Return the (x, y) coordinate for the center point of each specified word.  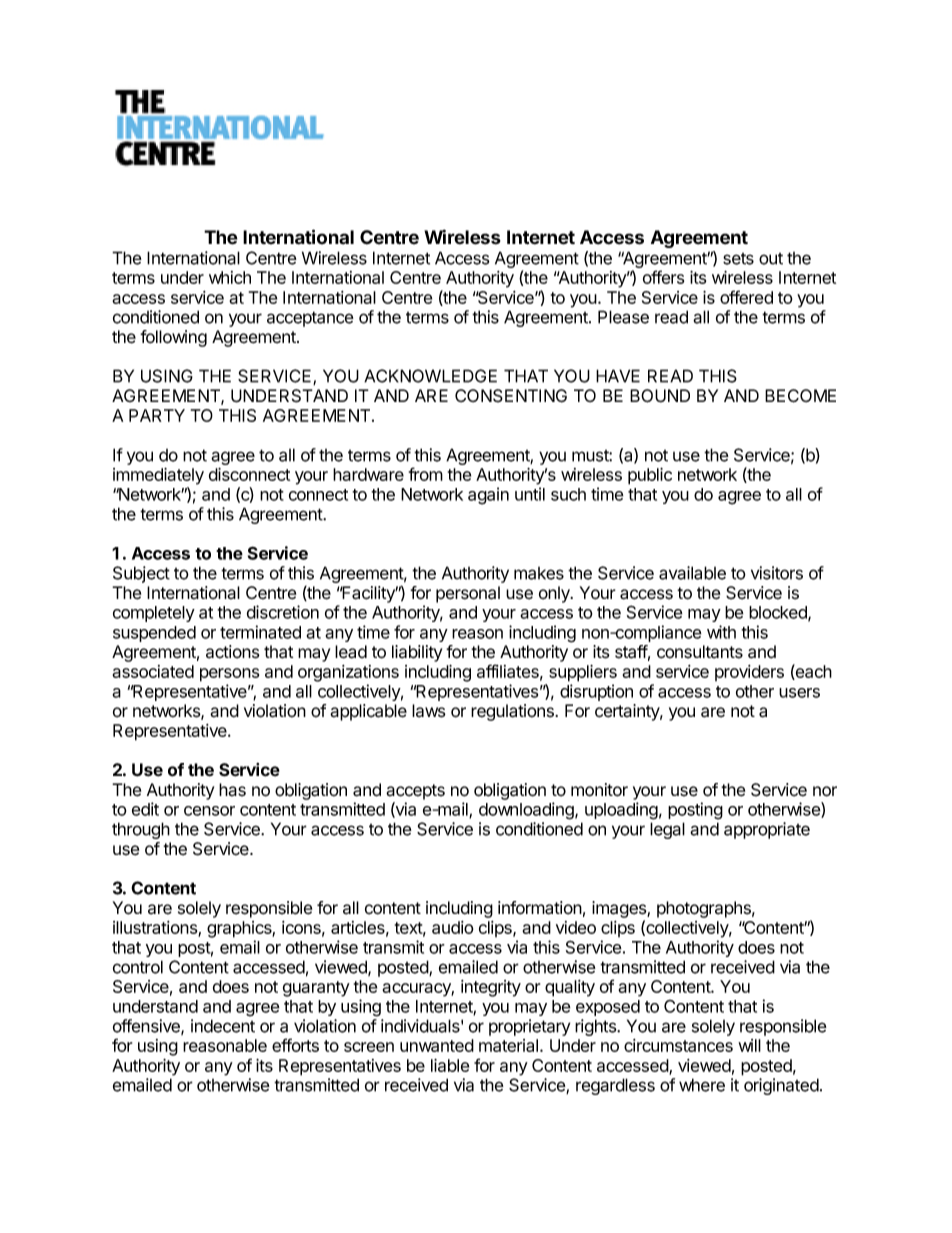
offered (746, 297)
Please (623, 317)
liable (450, 1065)
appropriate (767, 830)
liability (417, 653)
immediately (158, 476)
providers (749, 673)
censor (209, 811)
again (488, 496)
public (650, 476)
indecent (223, 1026)
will (749, 1045)
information (540, 908)
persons (229, 675)
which (230, 277)
